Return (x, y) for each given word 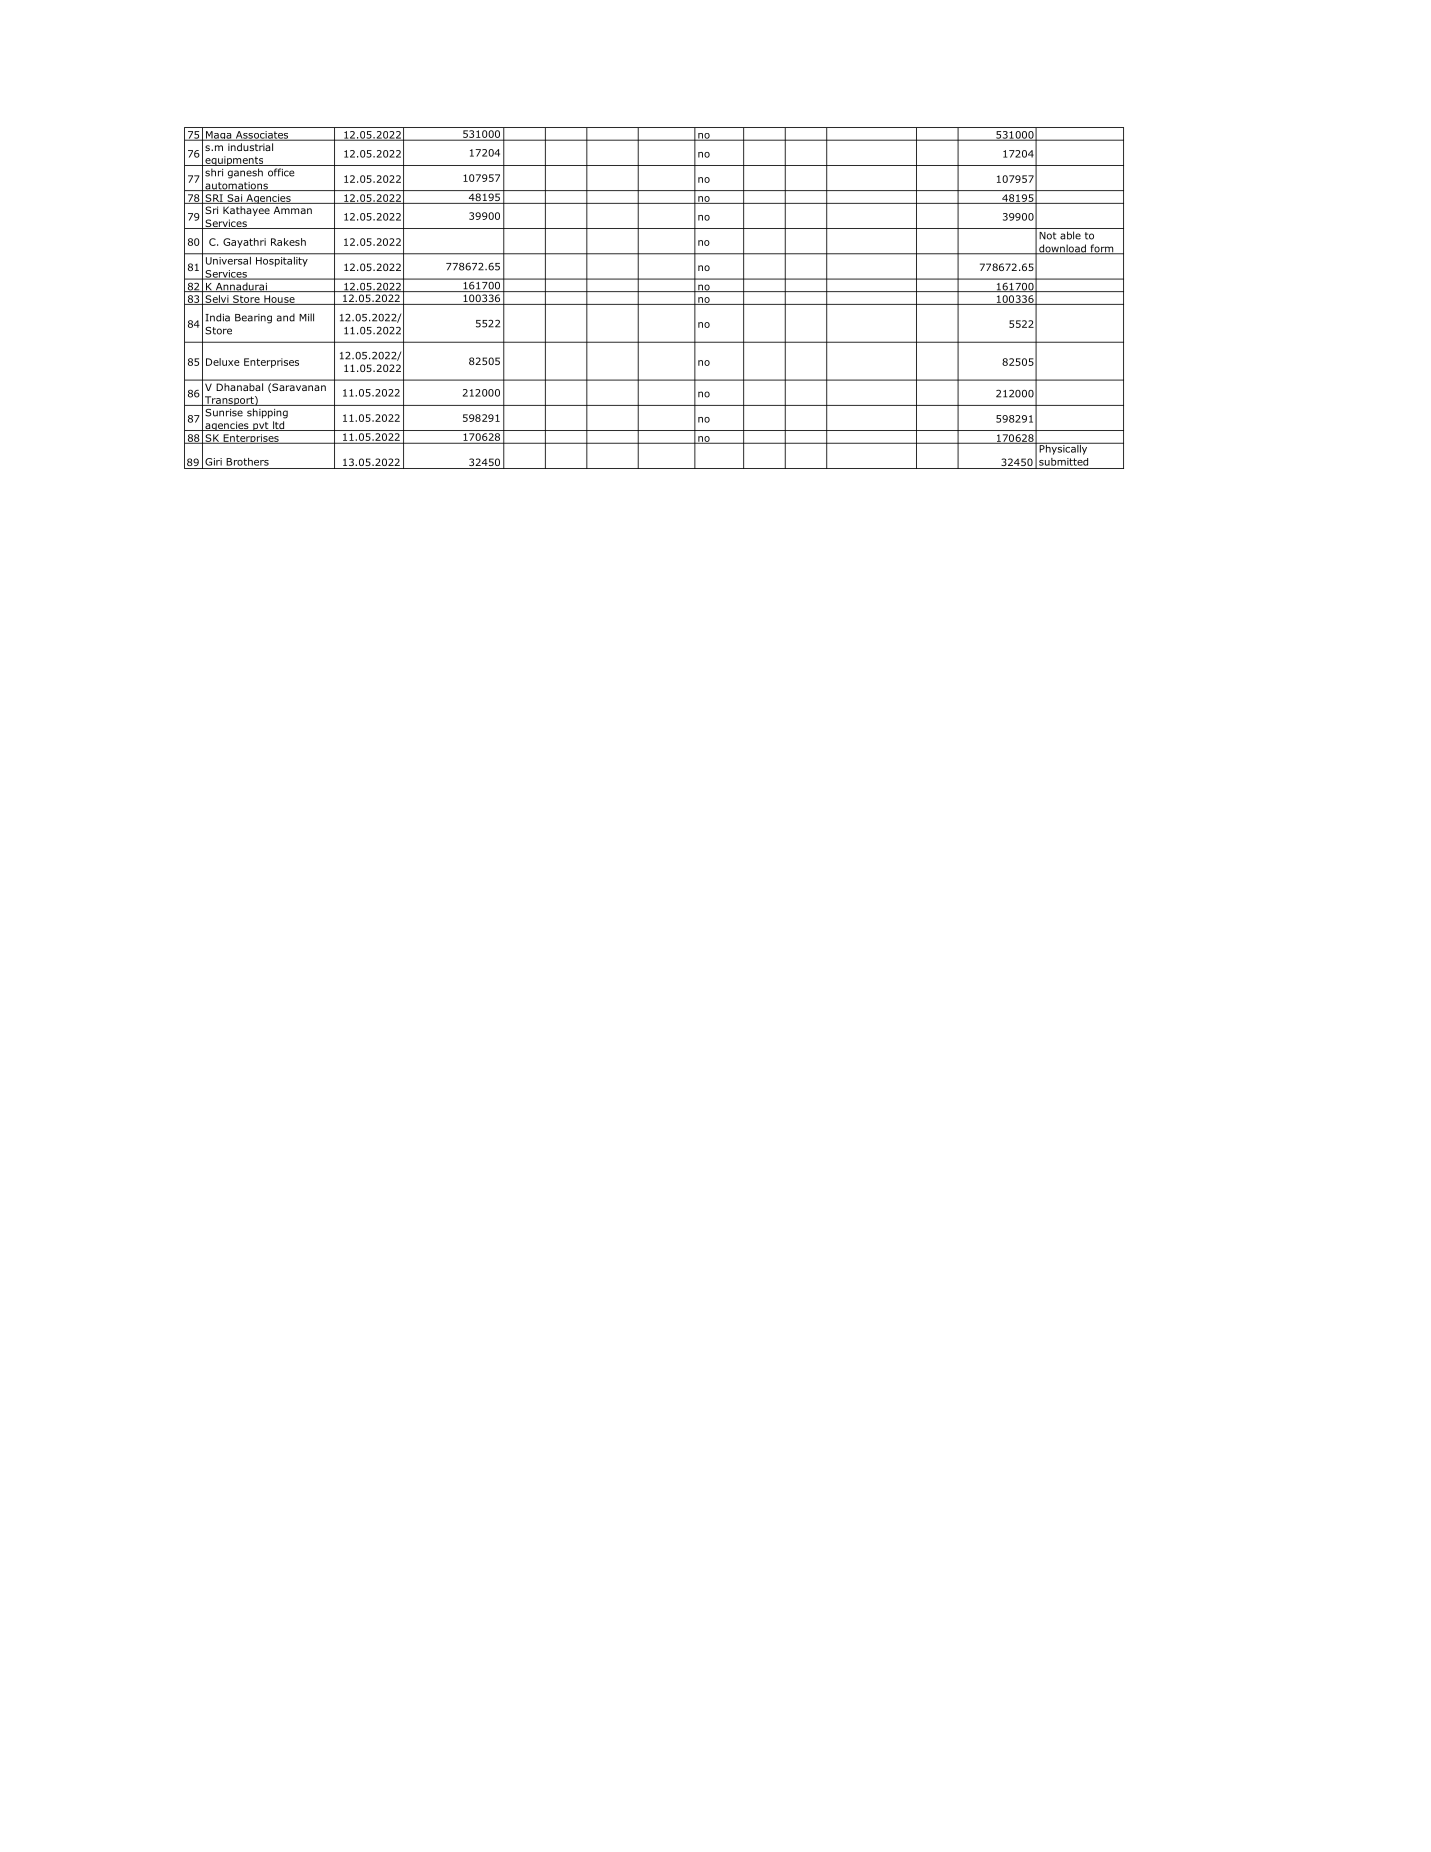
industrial (250, 147)
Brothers (247, 462)
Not (1047, 236)
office (281, 172)
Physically (1063, 448)
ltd (278, 426)
